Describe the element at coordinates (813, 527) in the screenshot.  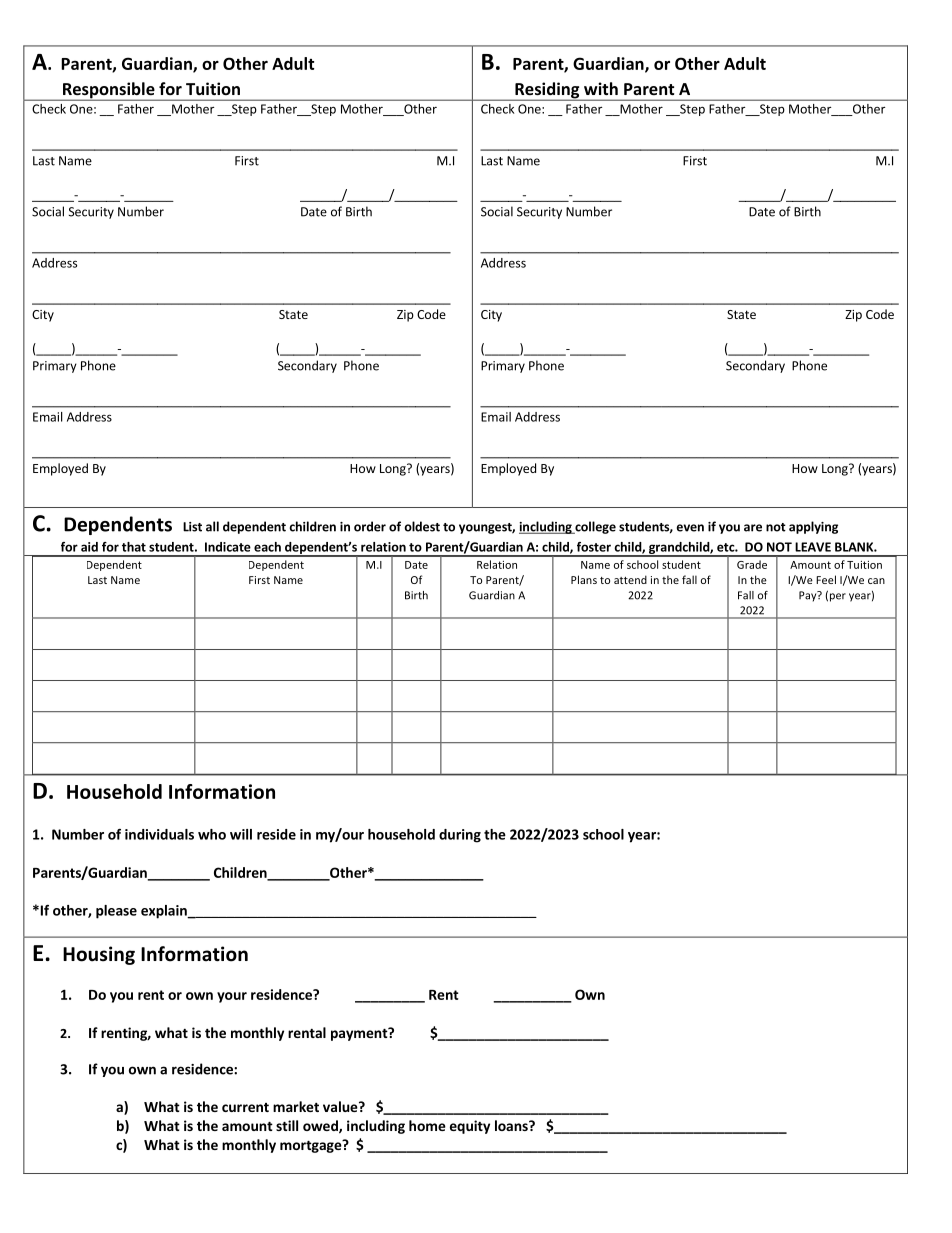
I see `applying` at that location.
